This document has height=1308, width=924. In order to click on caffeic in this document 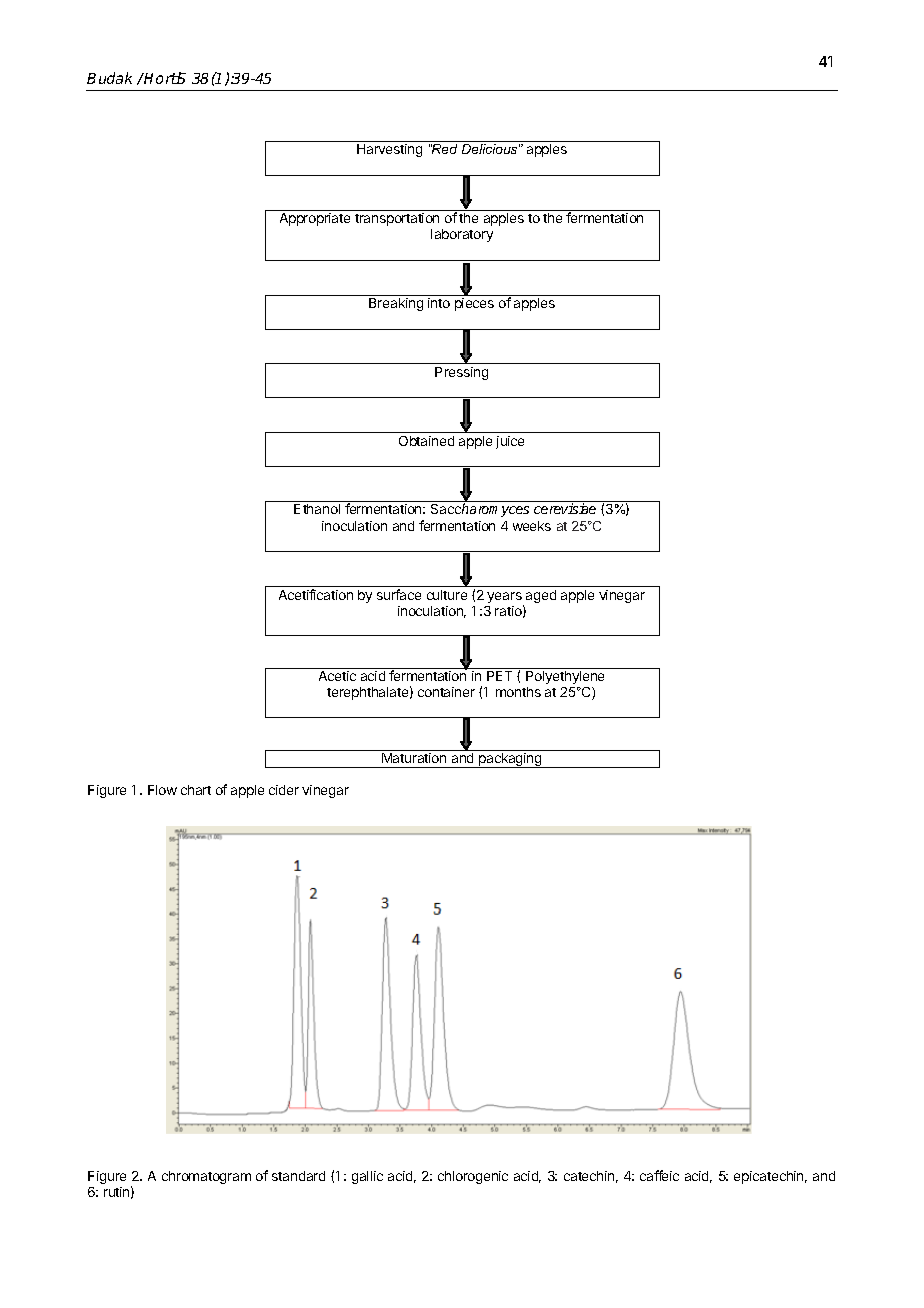, I will do `click(659, 1175)`.
